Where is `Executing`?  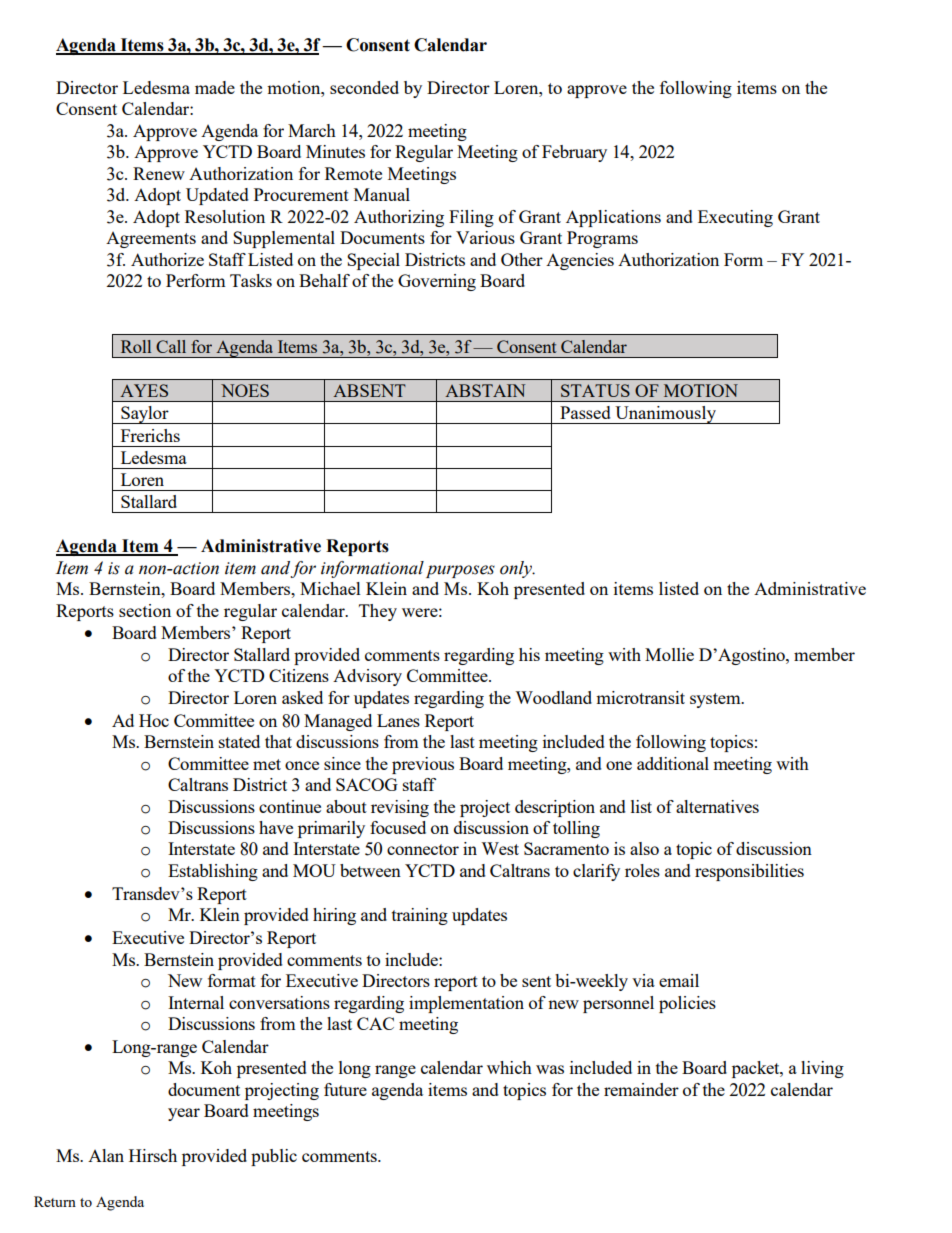 Executing is located at coordinates (735, 218).
